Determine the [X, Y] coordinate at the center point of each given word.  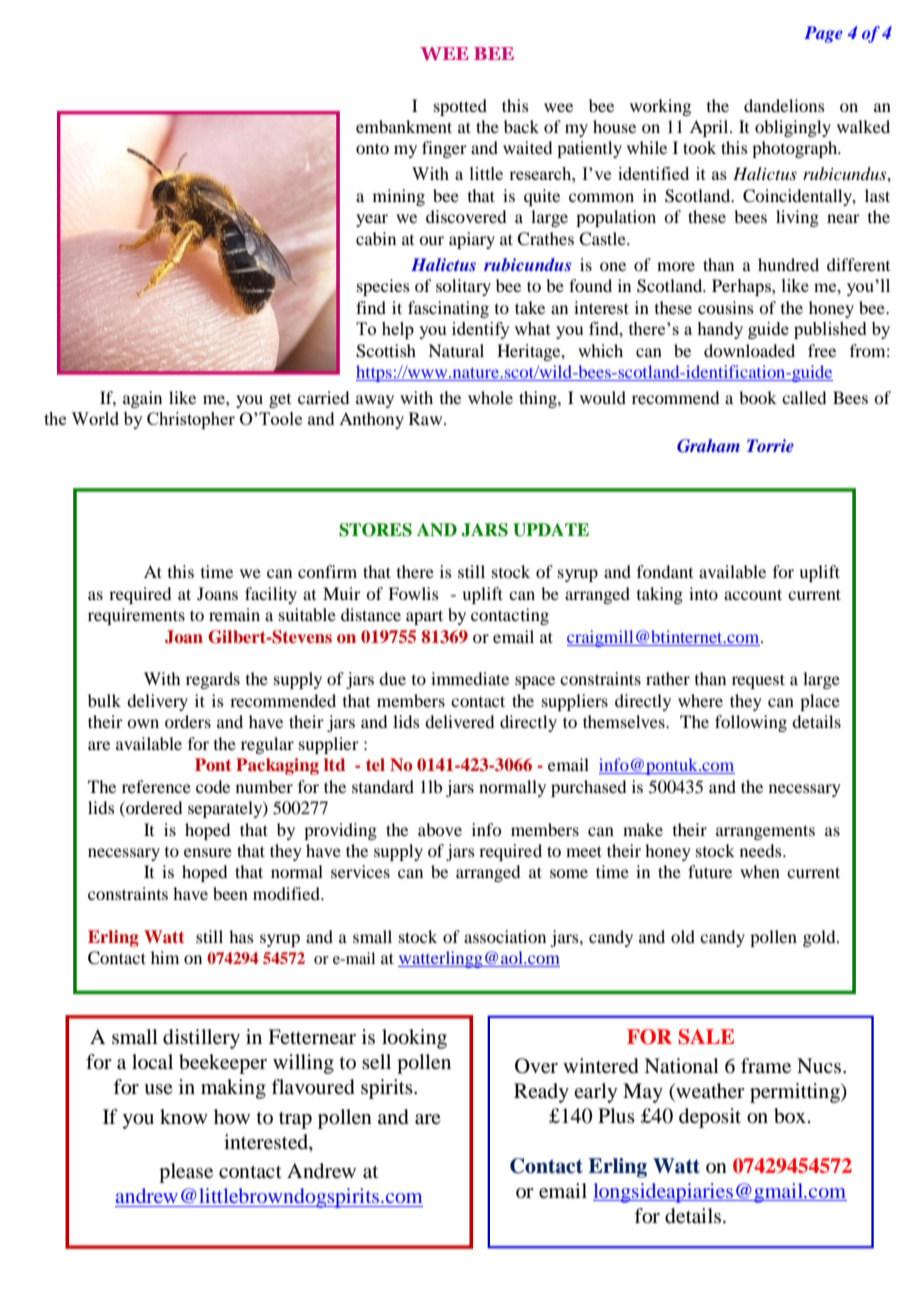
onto [372, 148]
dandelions [784, 105]
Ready [541, 1093]
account [753, 594]
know [184, 1116]
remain [234, 614]
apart [424, 617]
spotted [460, 107]
